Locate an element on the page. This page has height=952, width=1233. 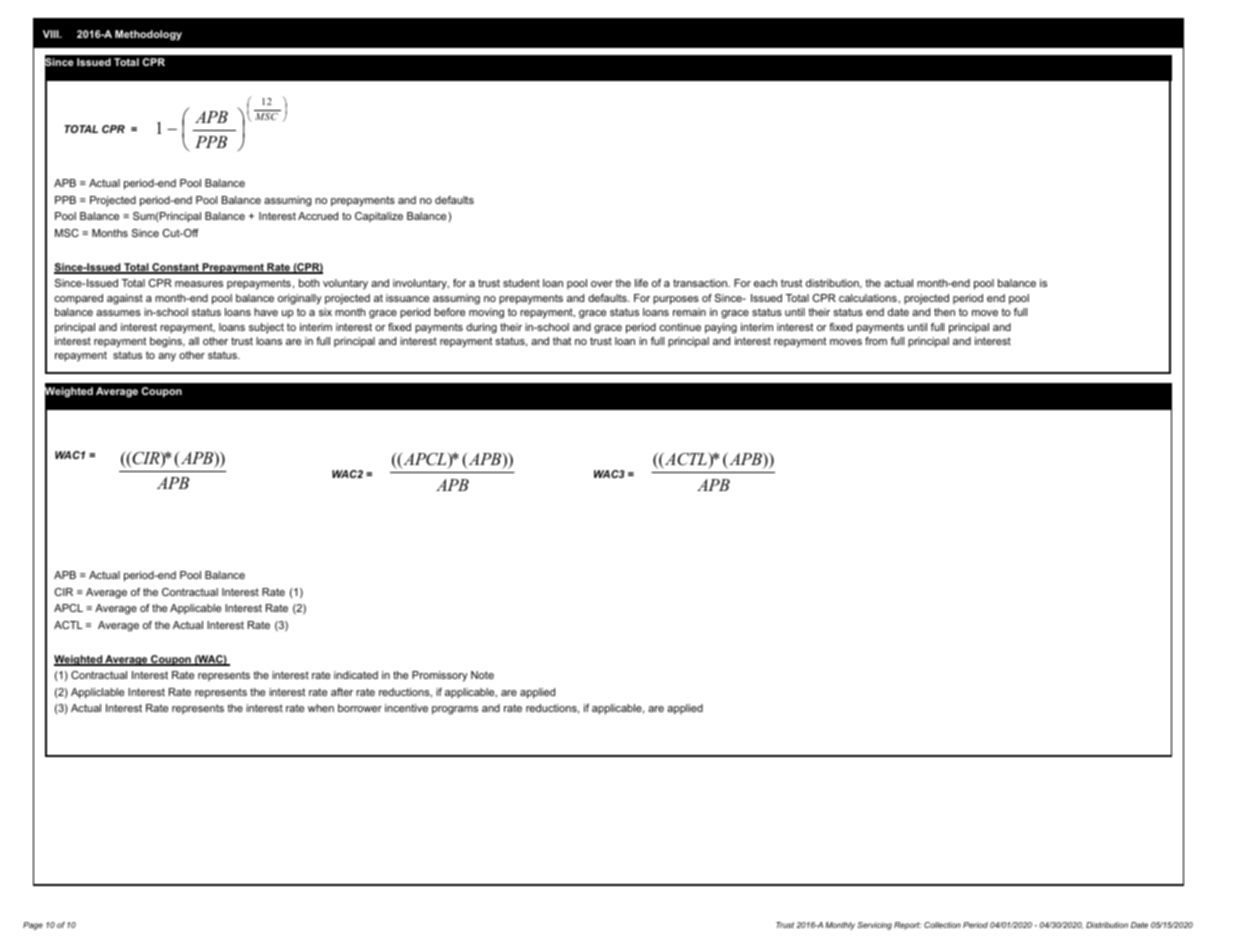
Note is located at coordinates (482, 675).
